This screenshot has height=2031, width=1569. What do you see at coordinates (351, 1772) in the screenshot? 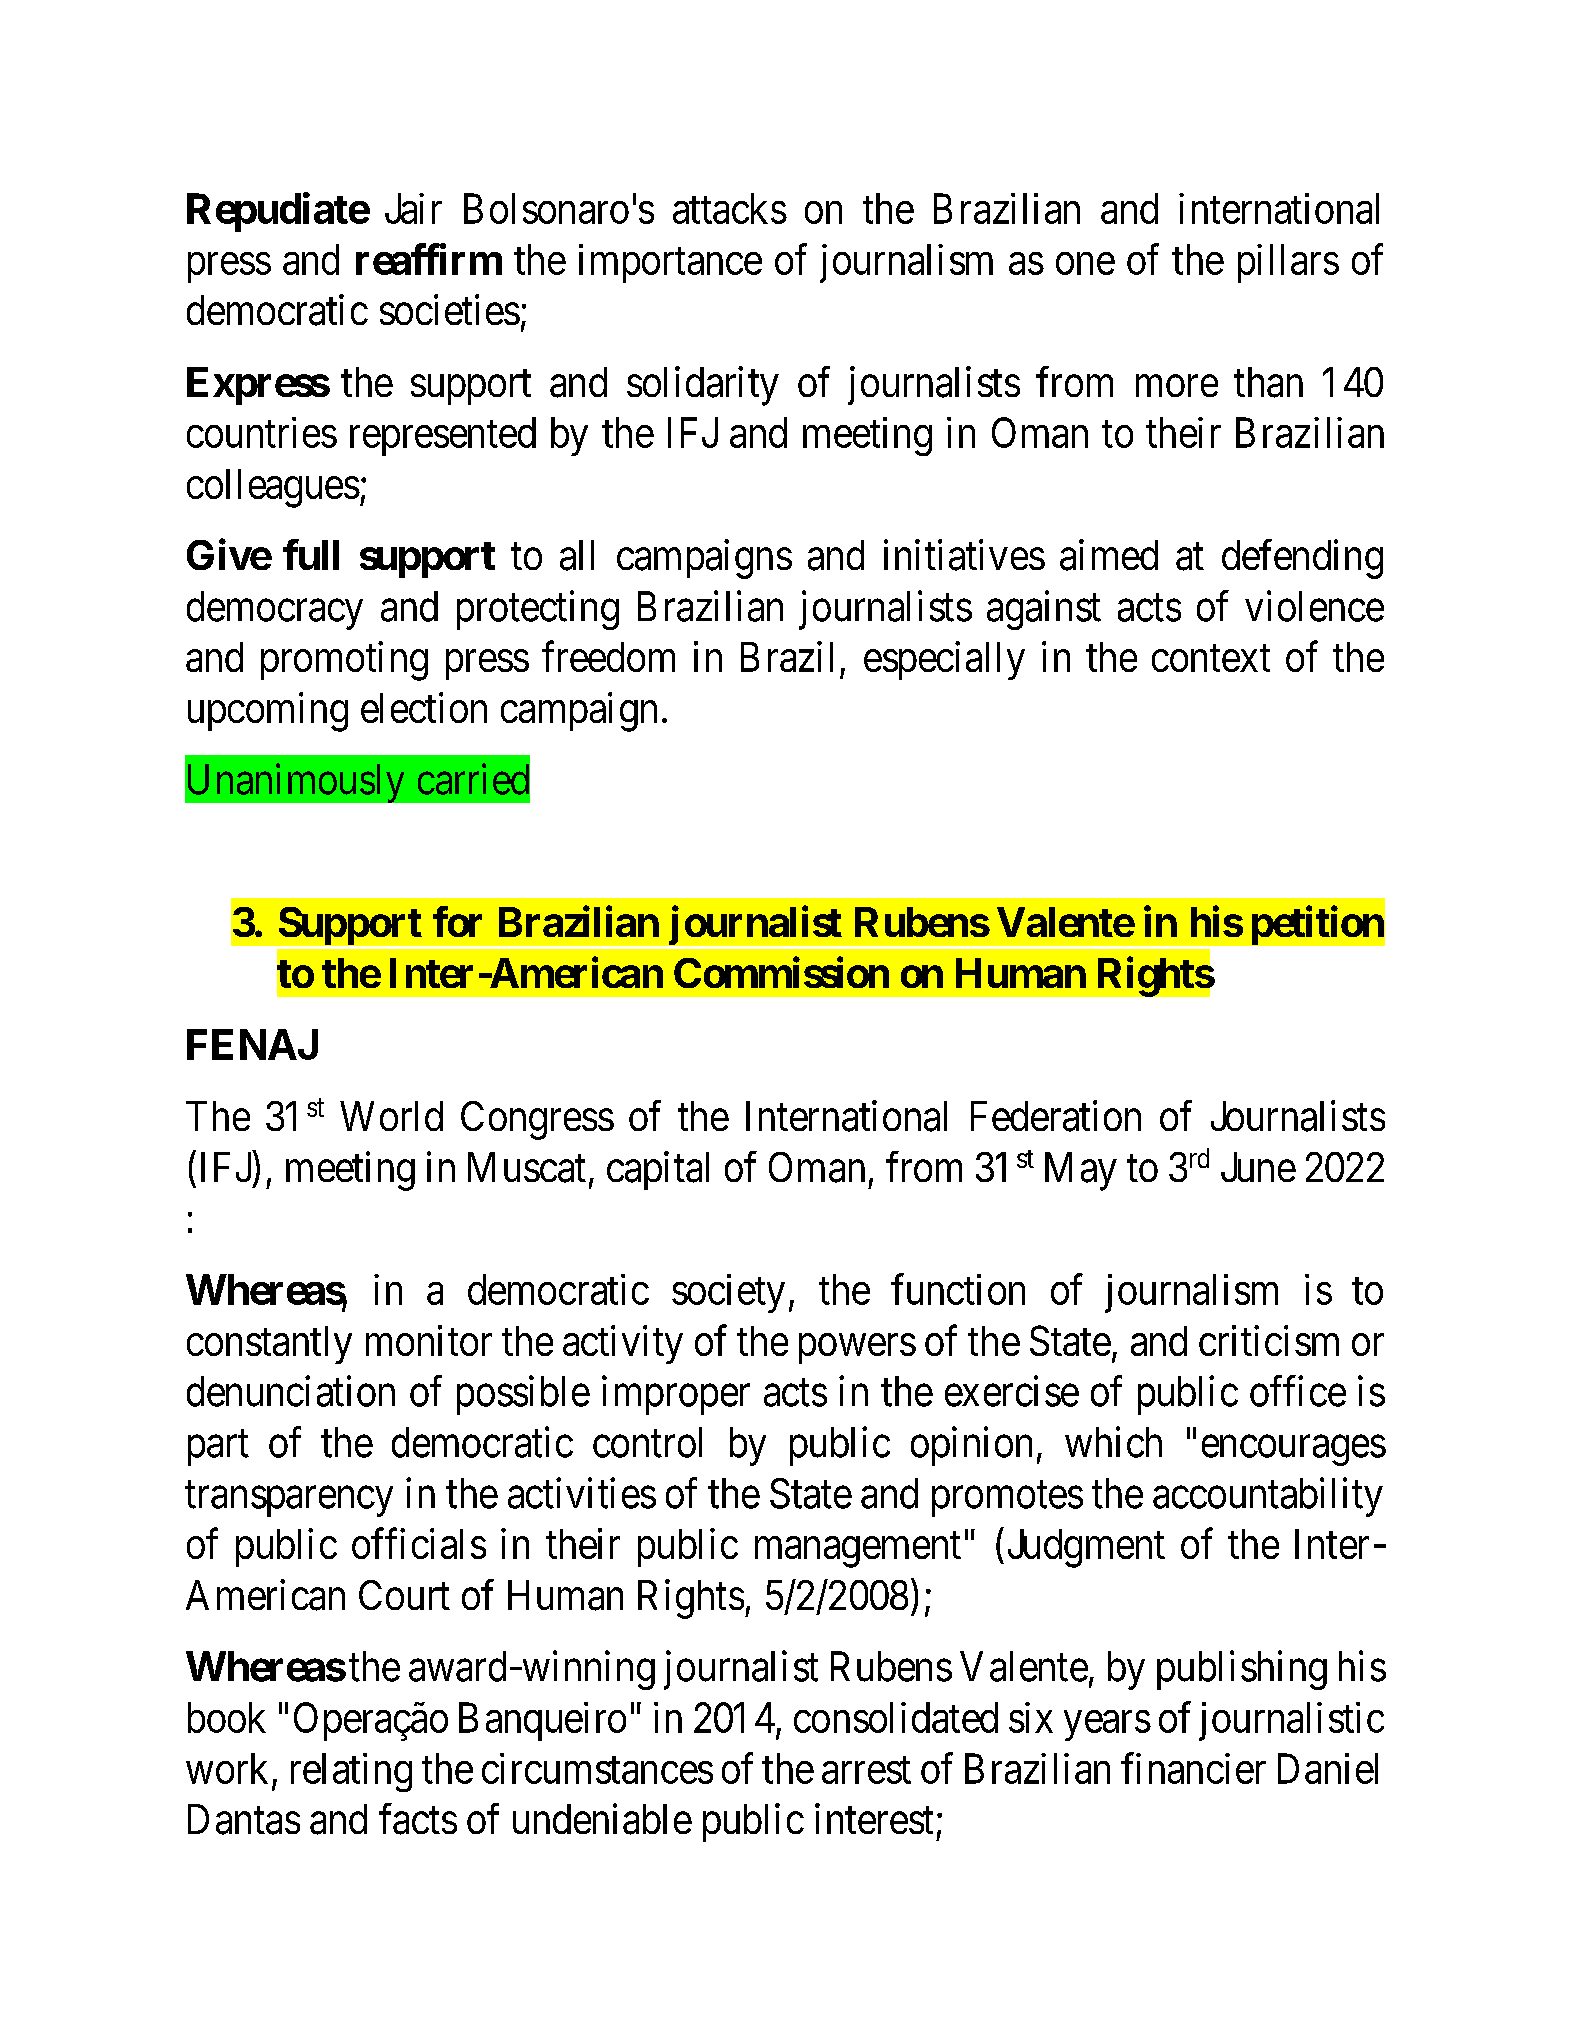
I see `relating` at bounding box center [351, 1772].
